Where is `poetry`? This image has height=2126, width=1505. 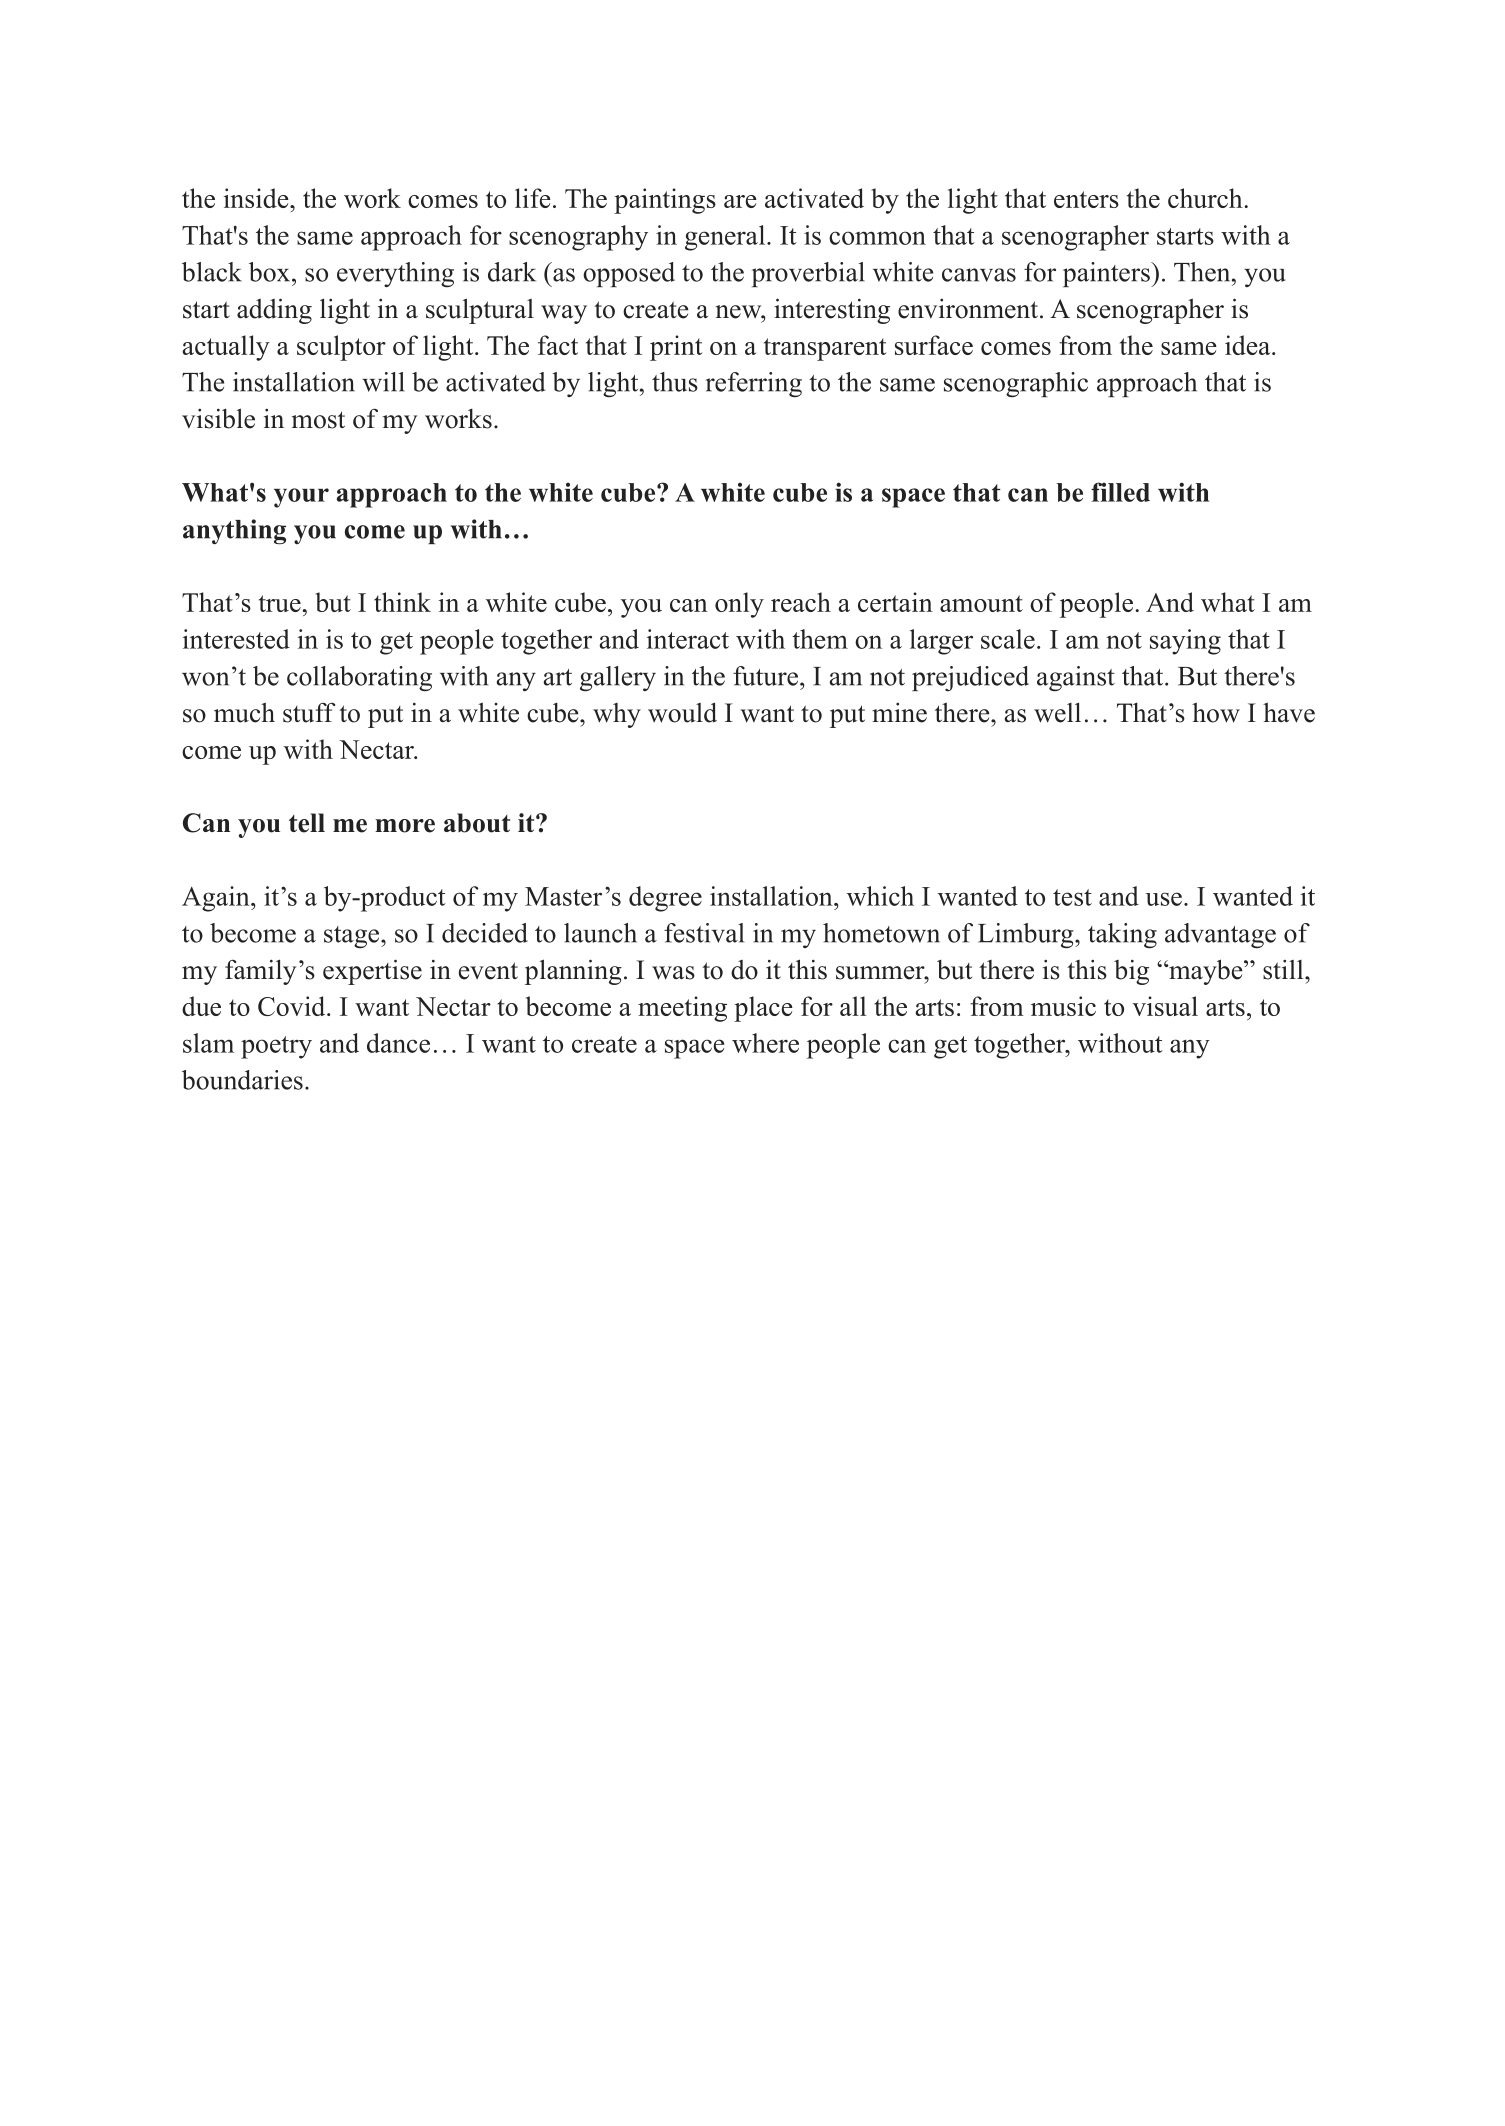
poetry is located at coordinates (276, 1047).
